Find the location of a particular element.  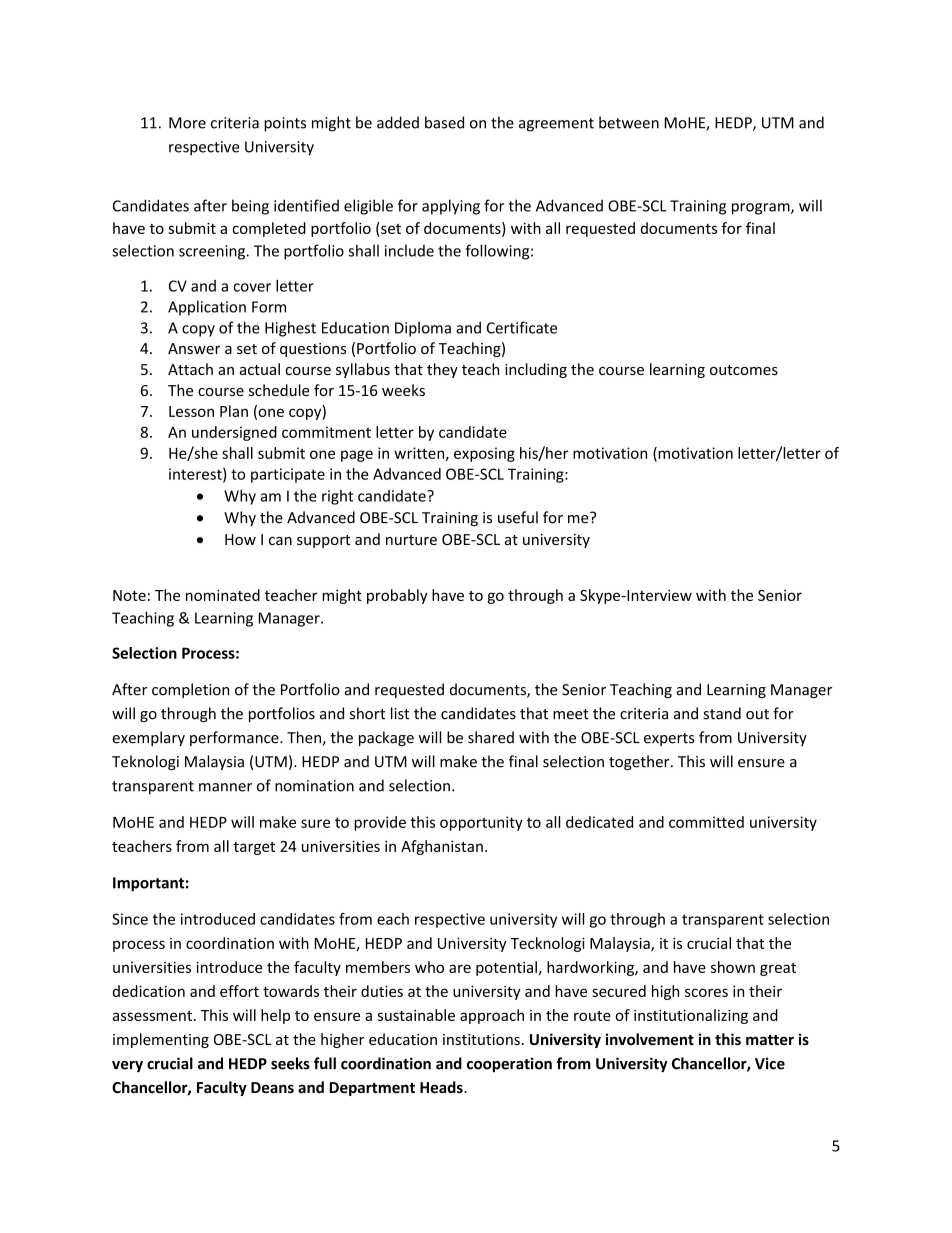

nominated is located at coordinates (223, 595).
